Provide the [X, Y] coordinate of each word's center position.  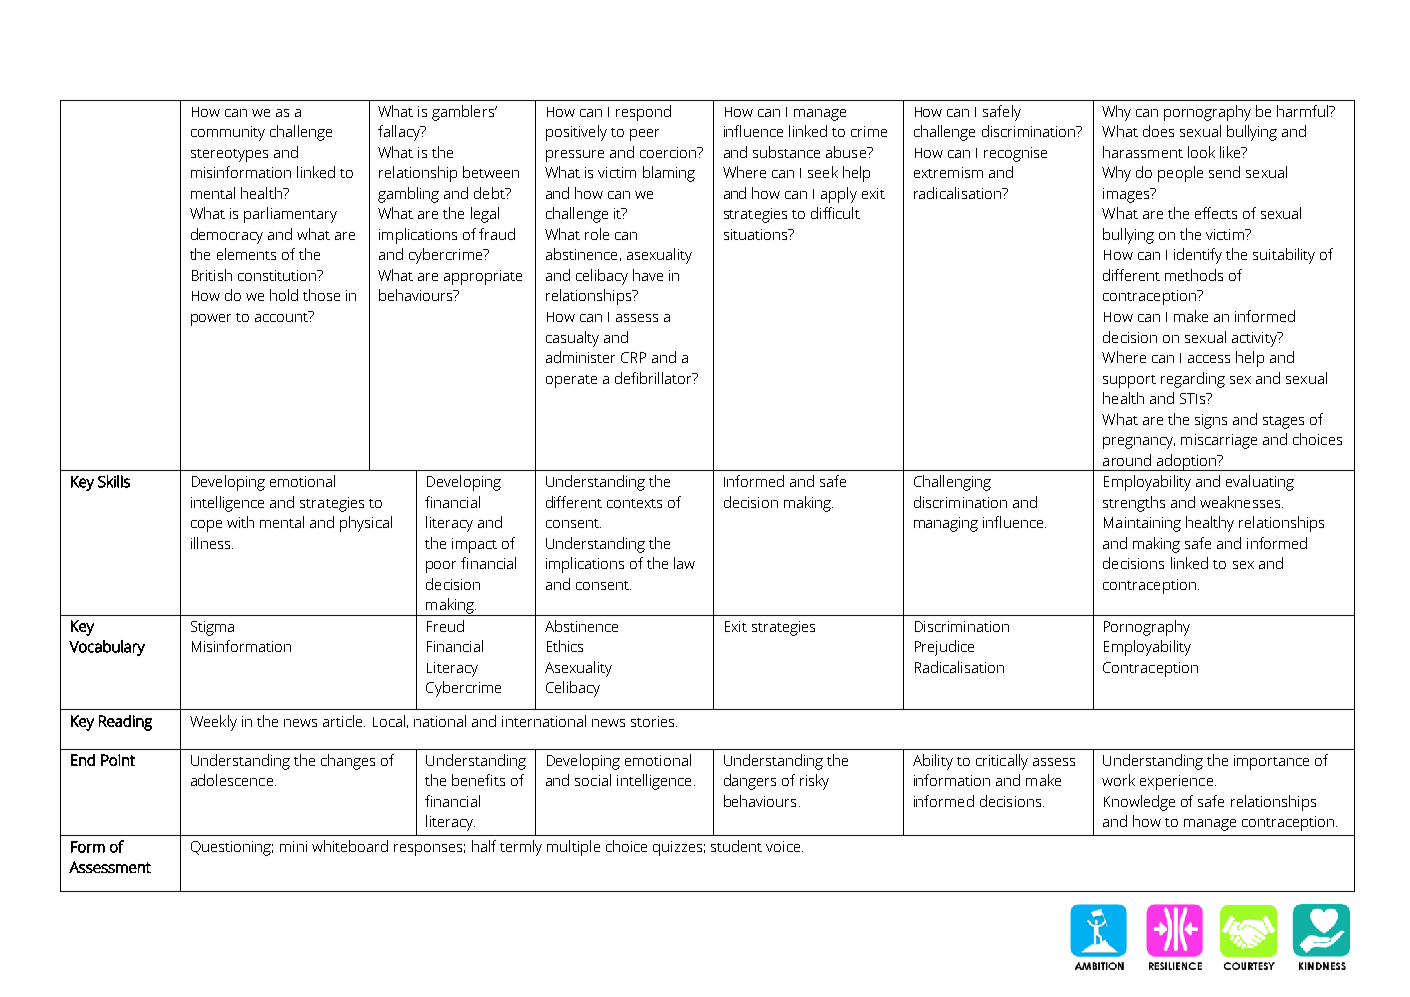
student [736, 846]
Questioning [232, 848]
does [1158, 131]
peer [644, 135]
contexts [634, 503]
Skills [114, 481]
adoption [1186, 462]
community [228, 133]
